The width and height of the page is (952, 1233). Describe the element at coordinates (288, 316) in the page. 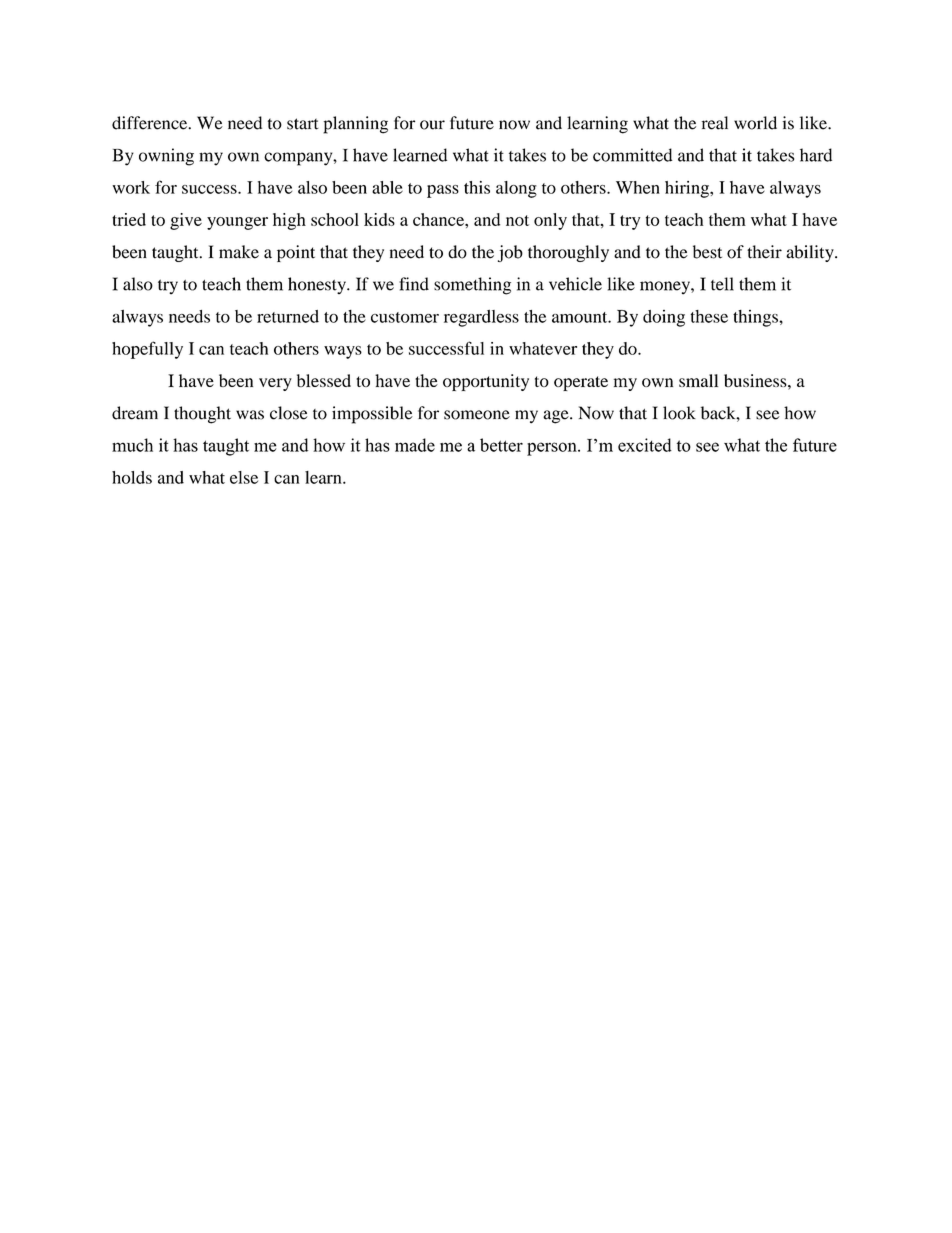

I see `returned` at that location.
